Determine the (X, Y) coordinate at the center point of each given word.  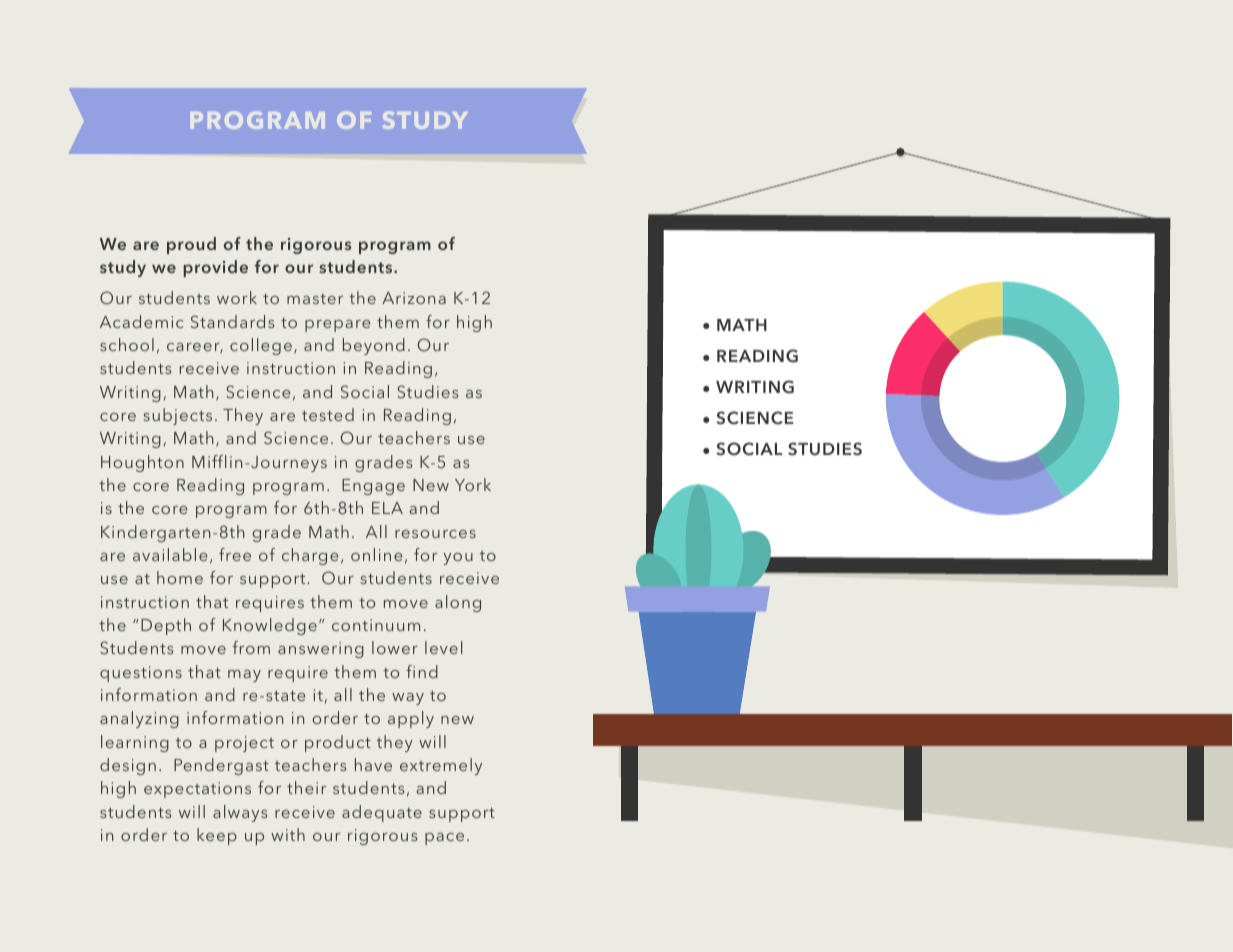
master (315, 299)
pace (444, 839)
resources (435, 534)
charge (310, 556)
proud (191, 245)
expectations (197, 790)
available (170, 554)
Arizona (414, 298)
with (288, 834)
